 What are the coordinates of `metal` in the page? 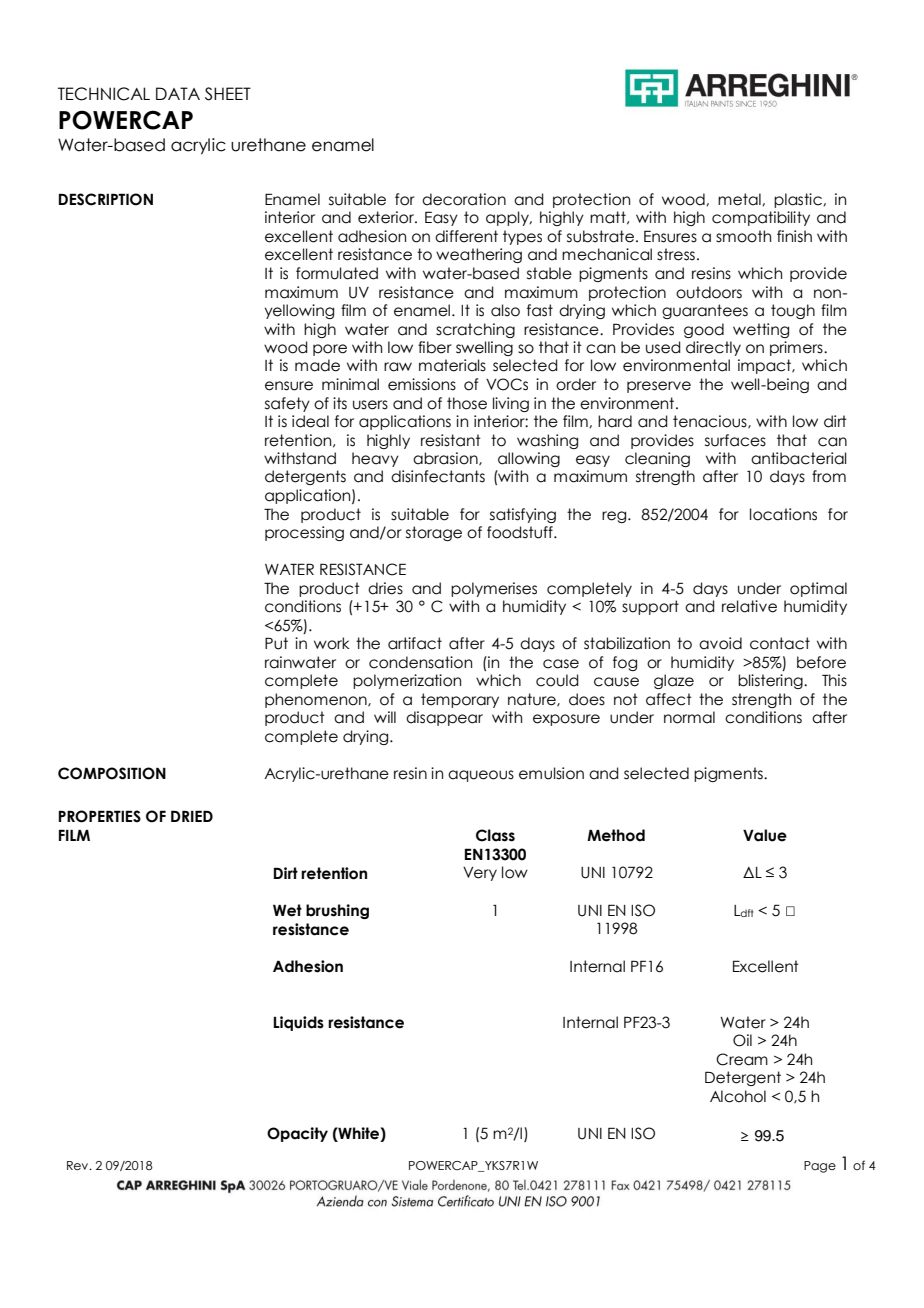 It's located at (740, 199).
